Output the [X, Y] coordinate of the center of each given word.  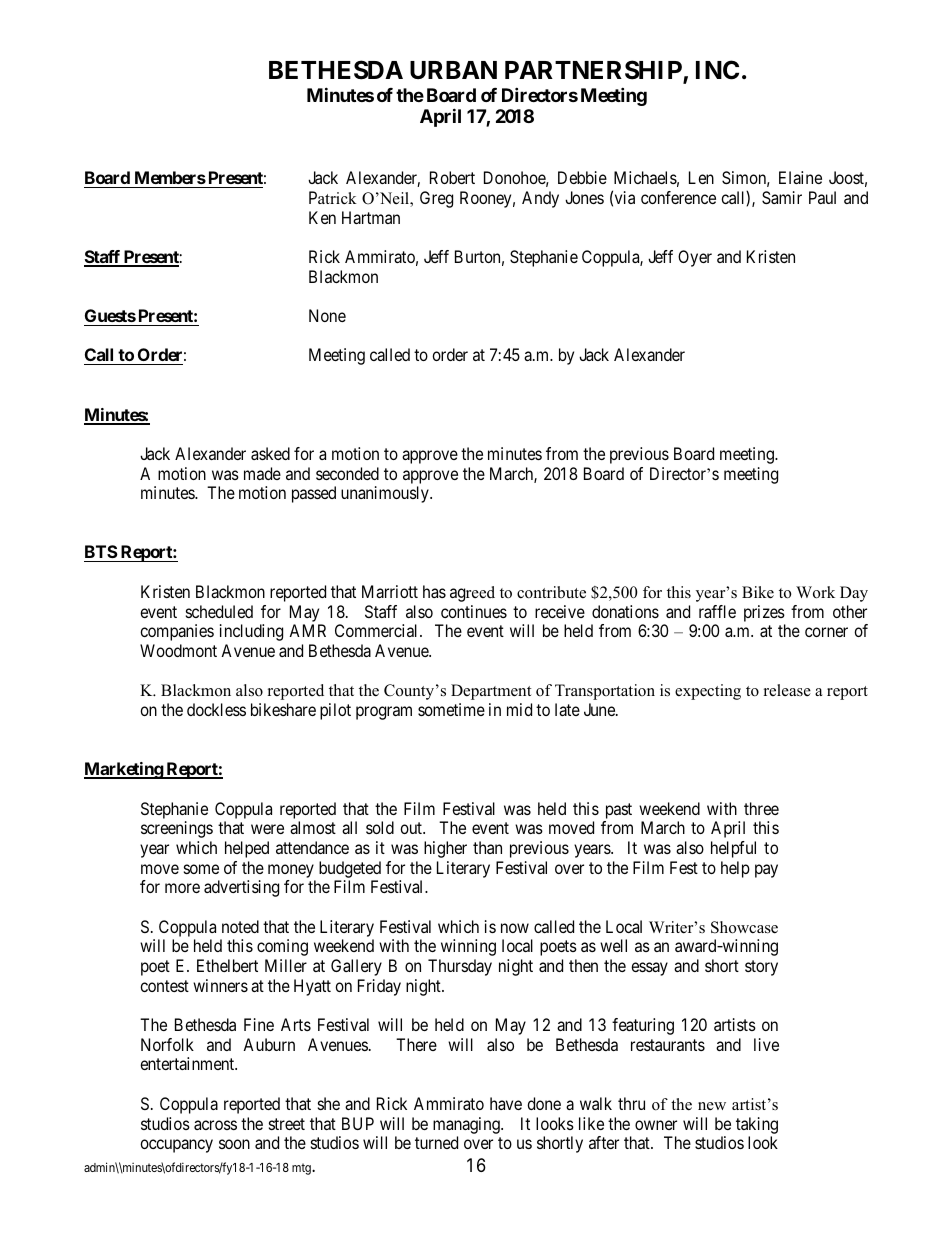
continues [474, 611]
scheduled [219, 611]
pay [766, 871]
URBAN [453, 70]
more [182, 888]
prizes [764, 613]
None [327, 315]
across [215, 1125]
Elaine [800, 177]
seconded [347, 473]
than [487, 847]
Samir [782, 197]
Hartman [371, 217]
